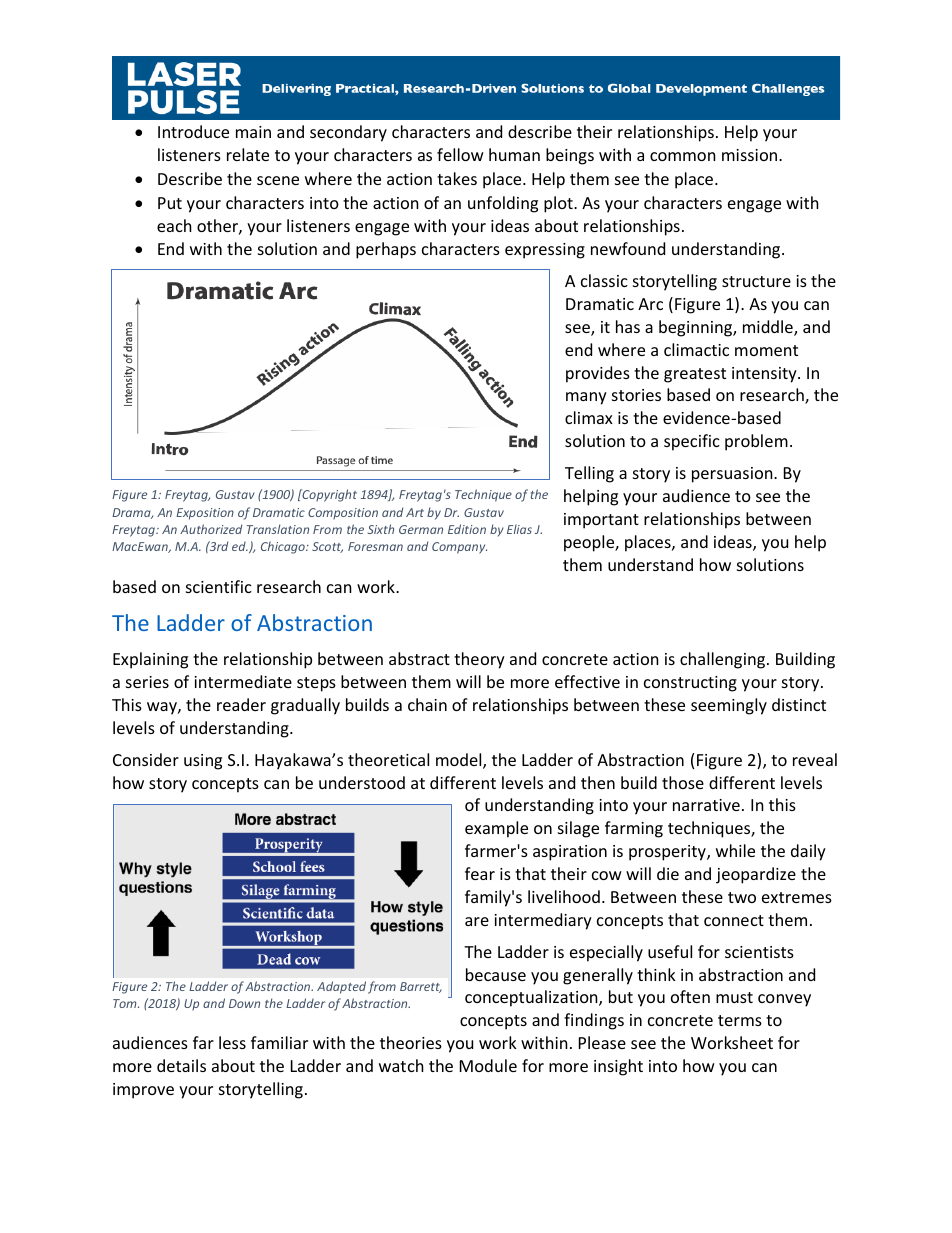 This screenshot has width=952, height=1233. I want to click on theory, so click(479, 660).
